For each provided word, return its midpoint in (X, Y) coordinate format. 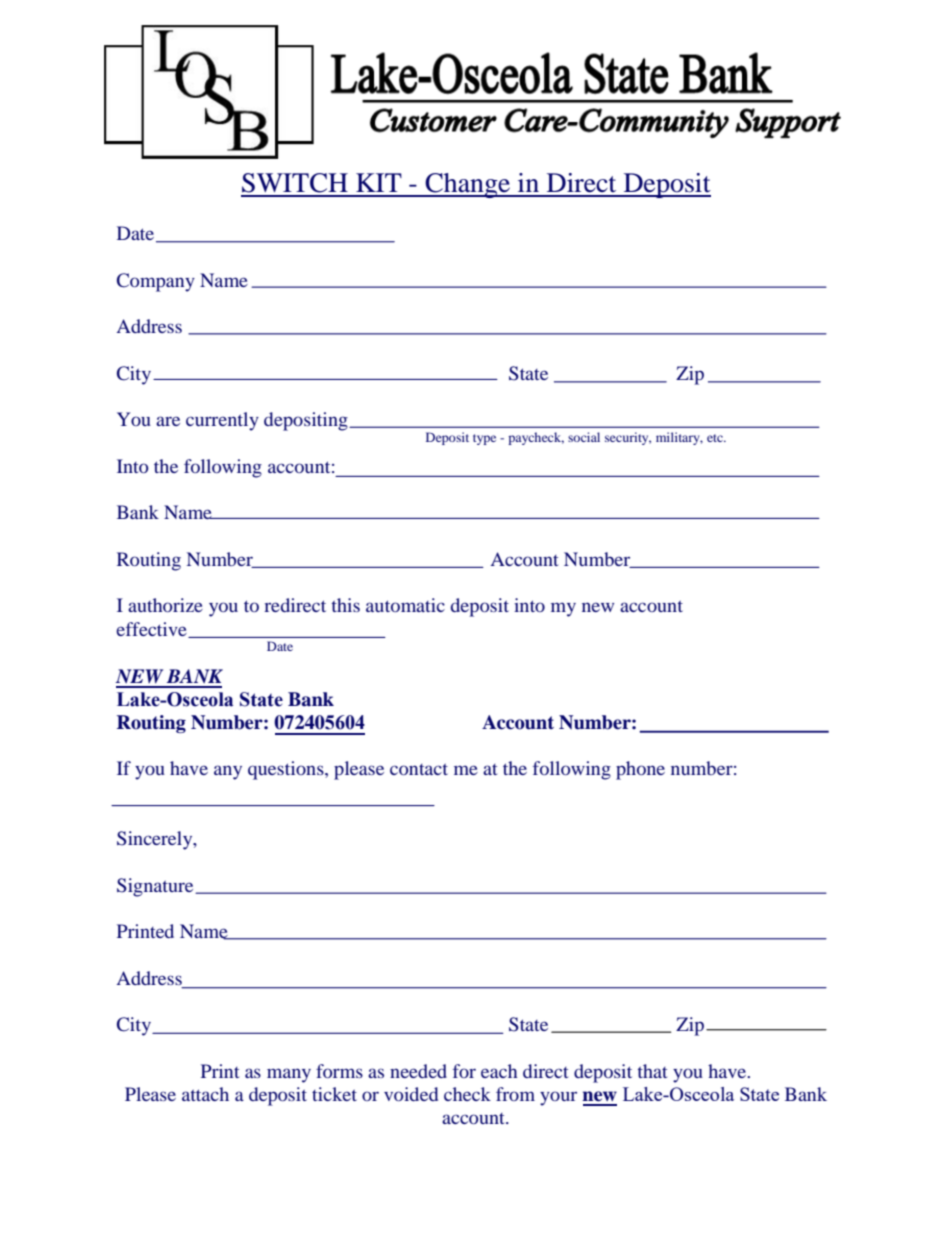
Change (468, 185)
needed (418, 1071)
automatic (405, 605)
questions (287, 770)
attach (205, 1094)
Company (156, 282)
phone (640, 770)
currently (222, 421)
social (584, 437)
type (484, 439)
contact (419, 769)
